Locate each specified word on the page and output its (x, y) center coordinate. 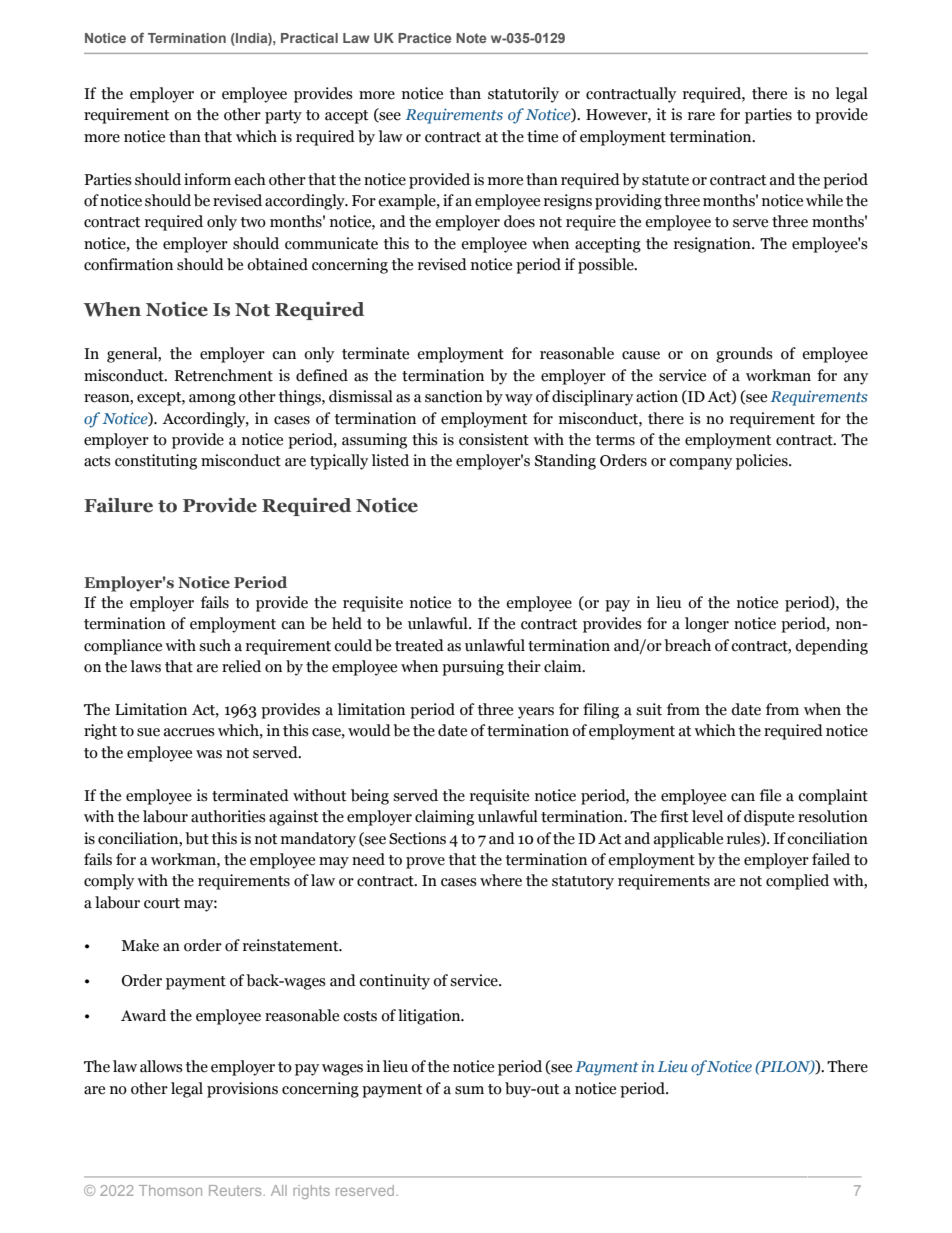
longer (707, 625)
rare (701, 116)
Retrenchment (224, 375)
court (162, 903)
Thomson (170, 1190)
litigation (430, 1017)
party (283, 117)
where (501, 880)
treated (419, 645)
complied (797, 882)
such (215, 645)
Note (471, 38)
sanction (454, 396)
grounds (744, 355)
